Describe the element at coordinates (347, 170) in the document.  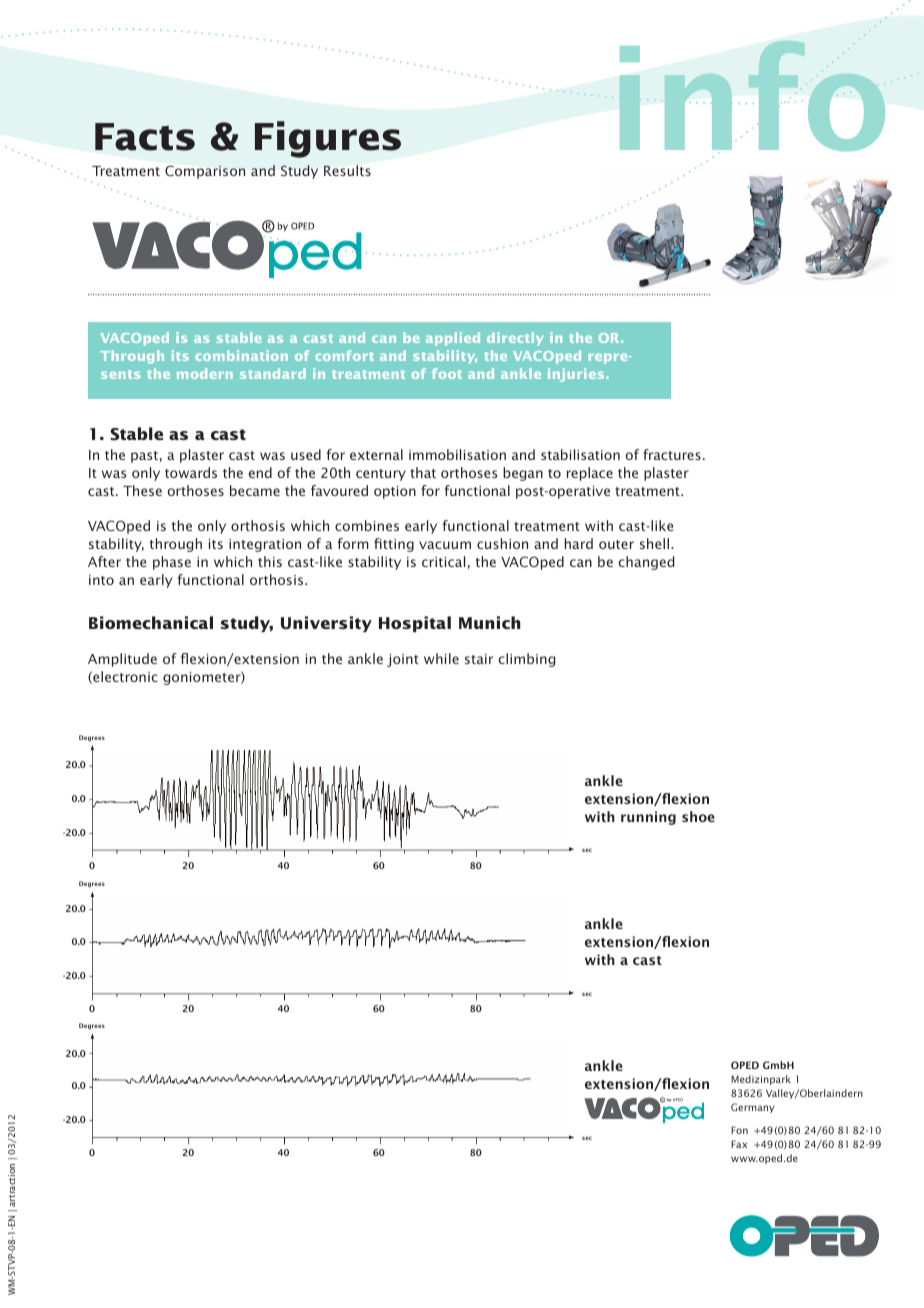
I see `Results` at that location.
